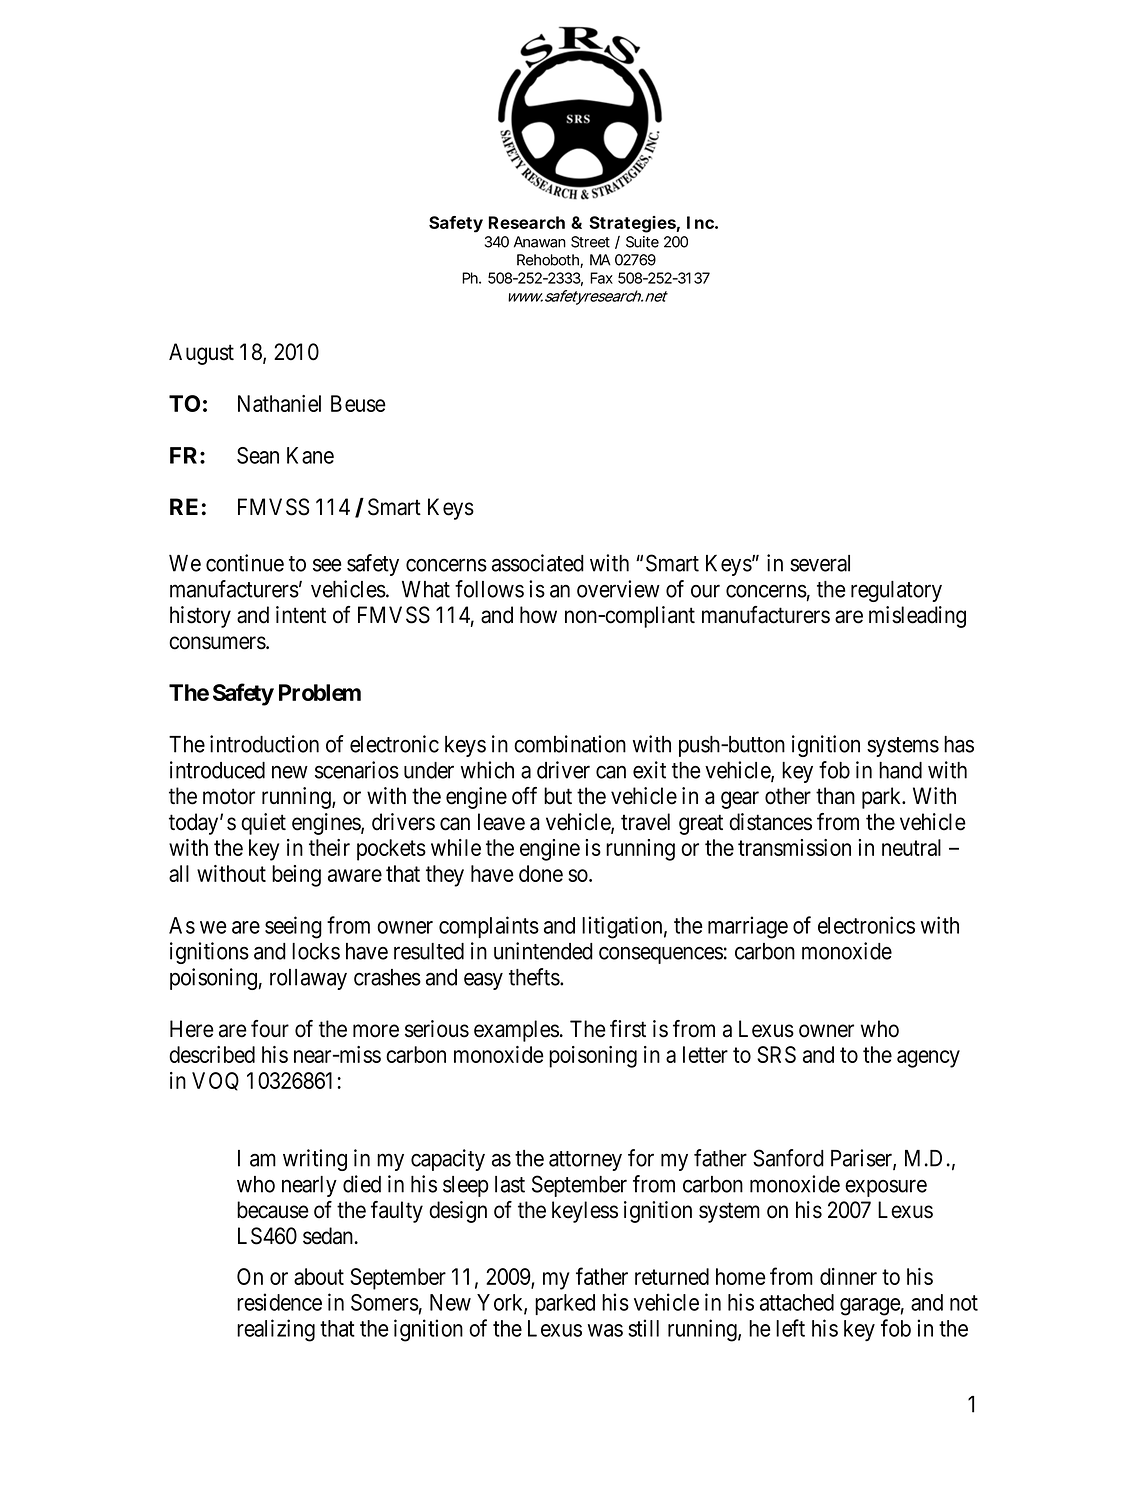 The width and height of the screenshot is (1148, 1485). Describe the element at coordinates (229, 797) in the screenshot. I see `motor` at that location.
